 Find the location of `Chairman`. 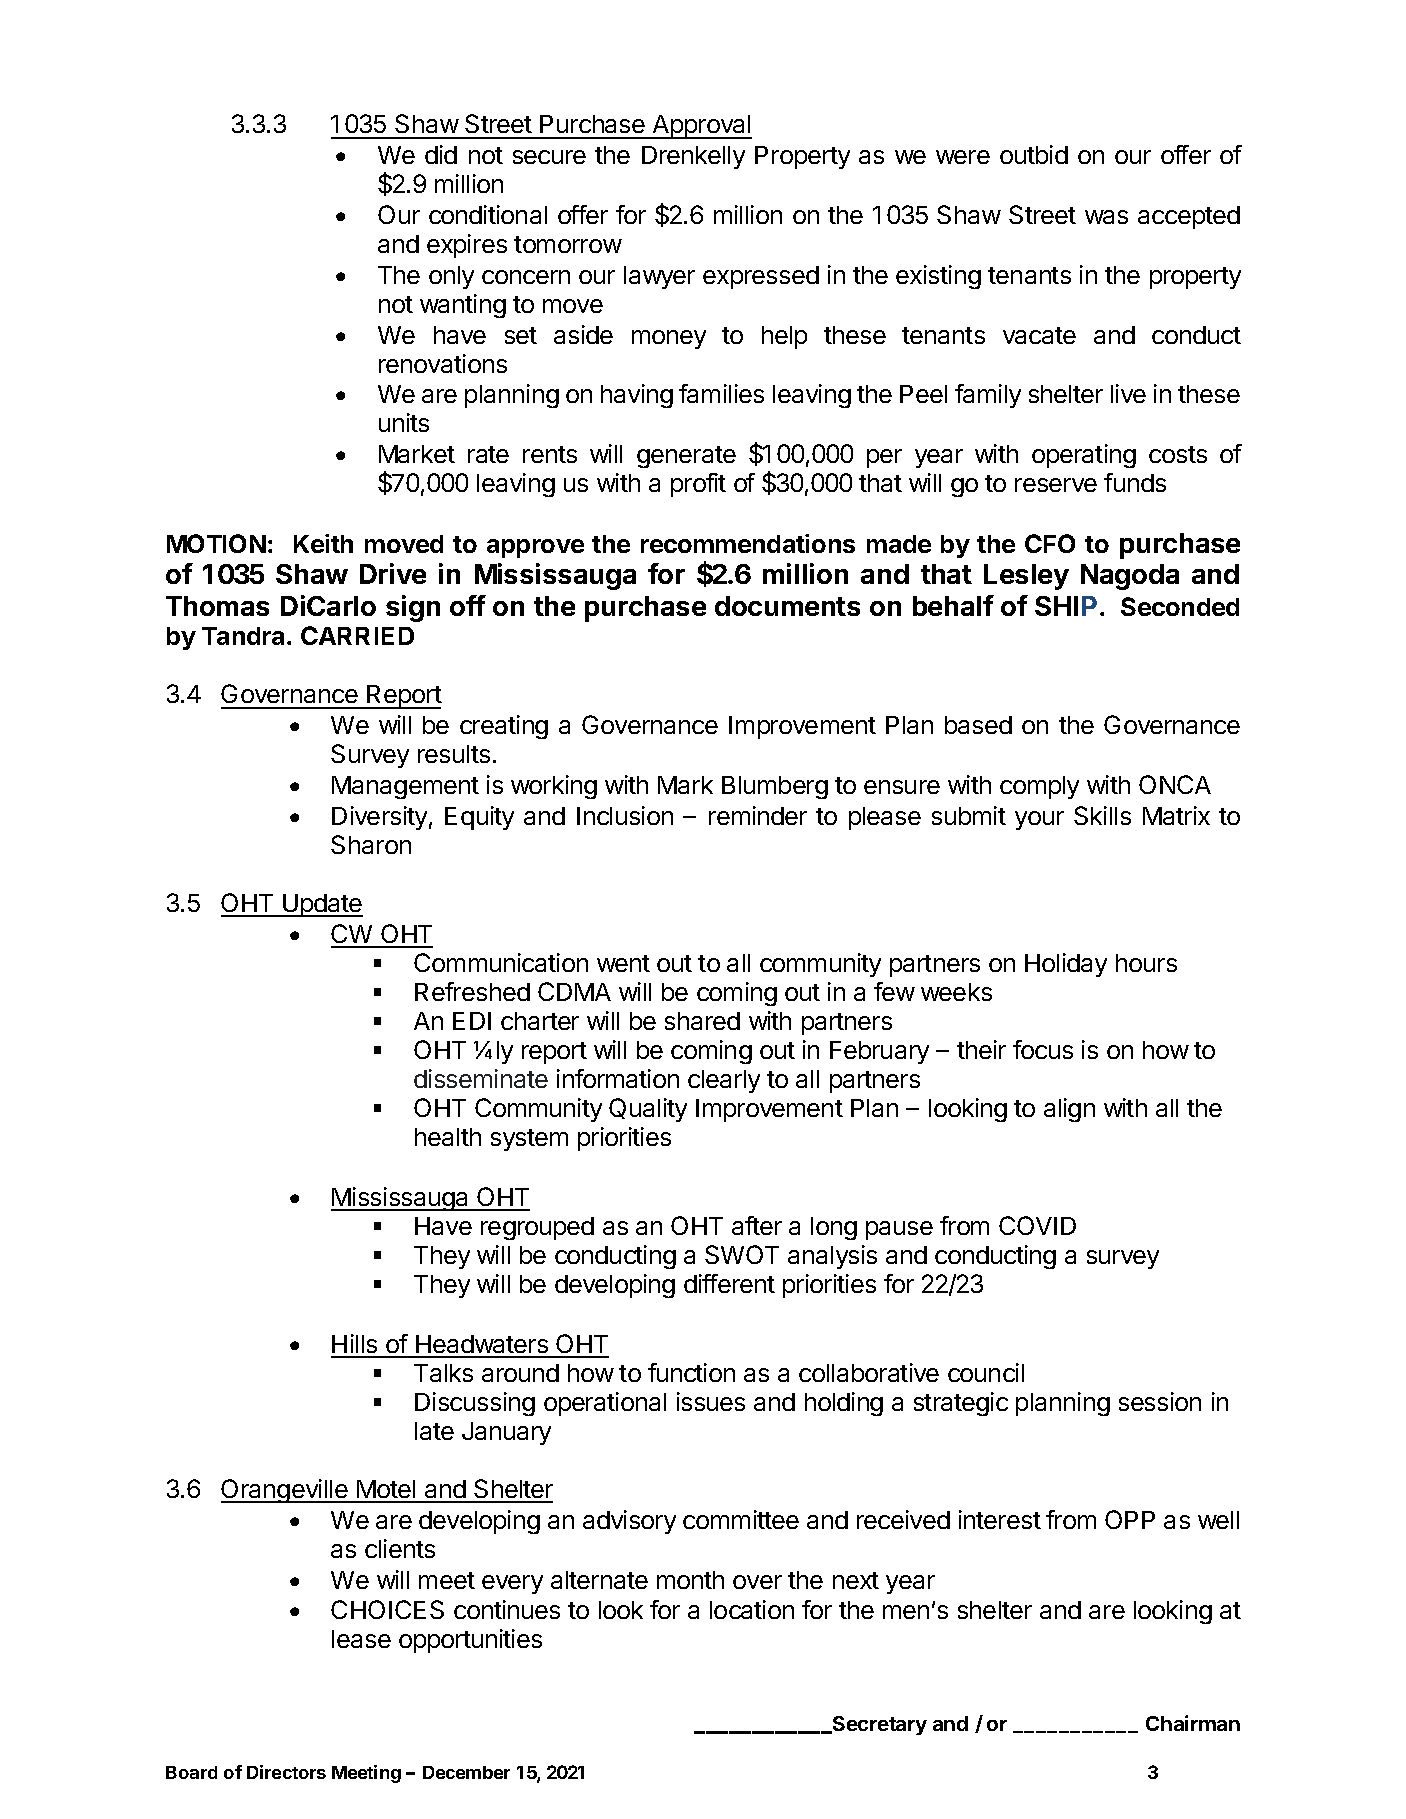

Chairman is located at coordinates (1193, 1723).
